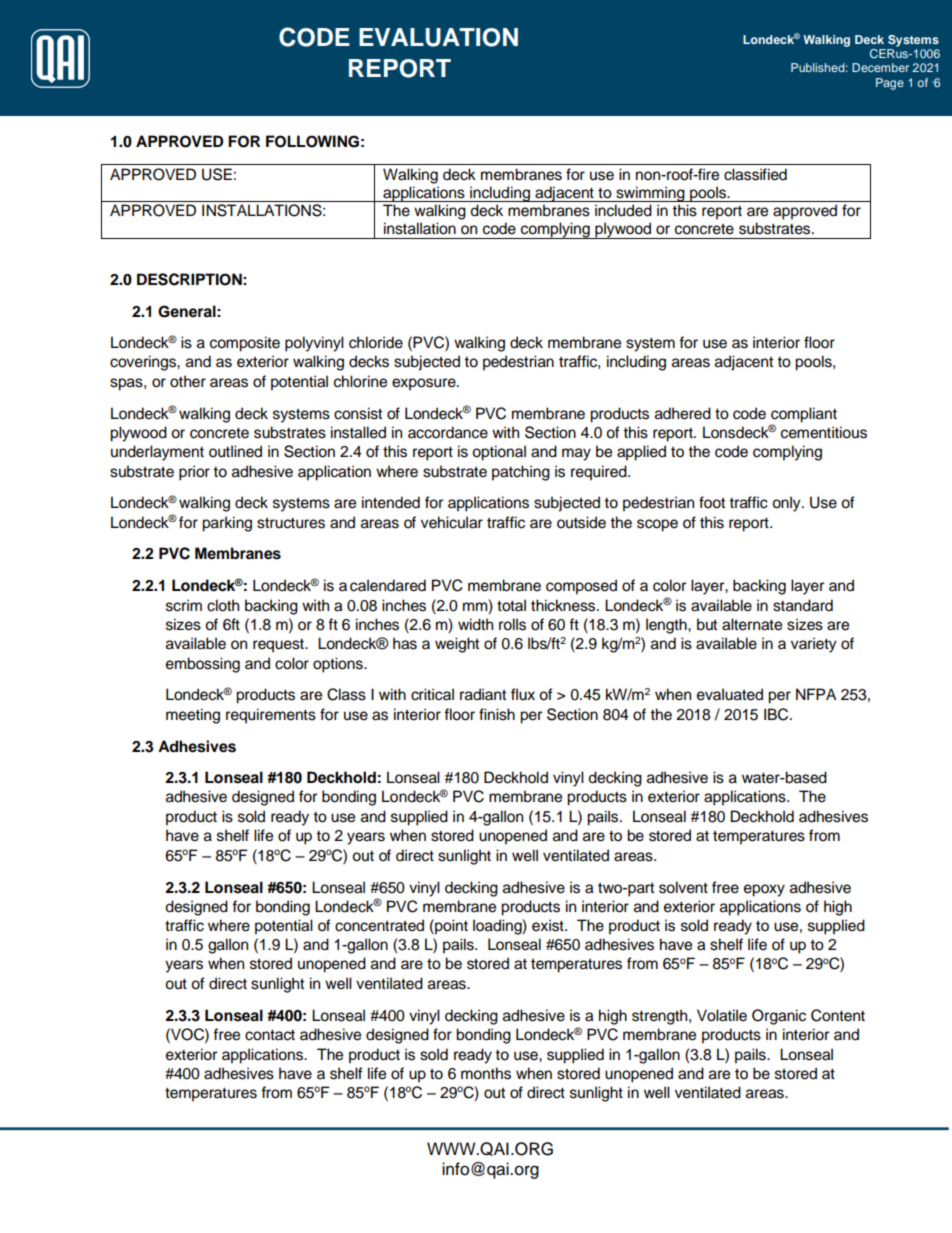 This screenshot has width=952, height=1233. I want to click on swimming, so click(650, 194).
